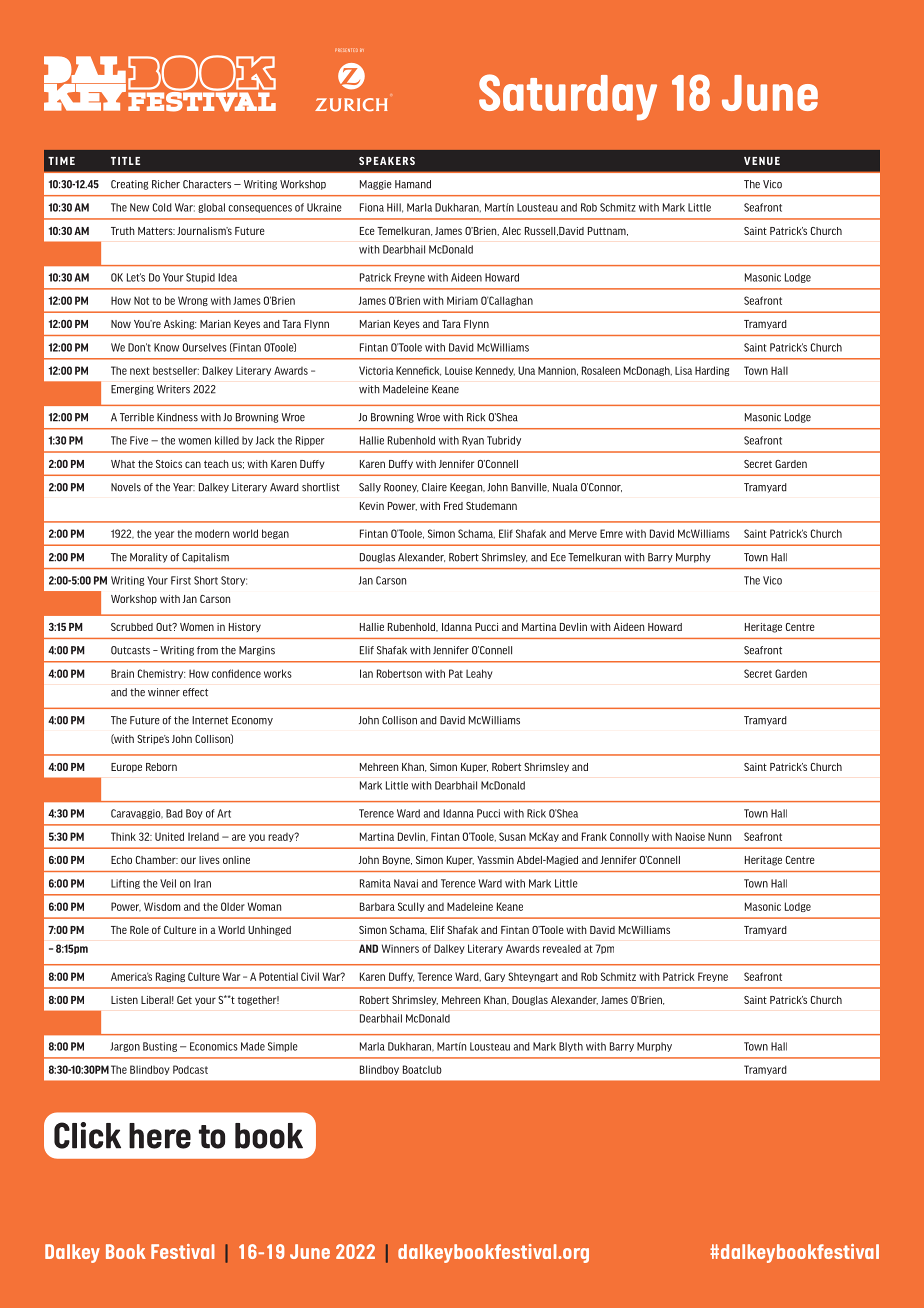 The image size is (924, 1308). Describe the element at coordinates (568, 97) in the screenshot. I see `Saturday` at that location.
